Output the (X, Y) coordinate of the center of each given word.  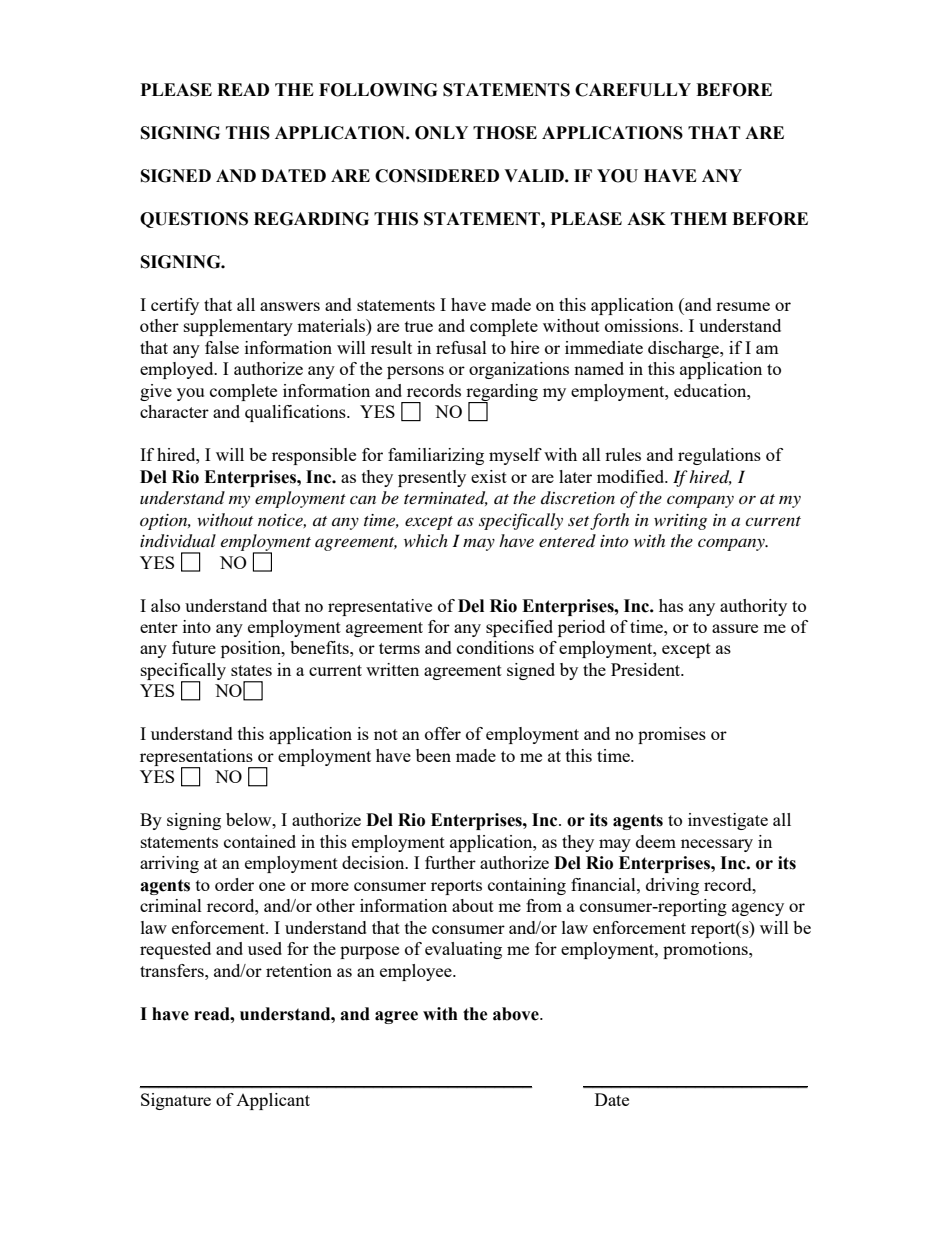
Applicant (273, 1101)
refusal (461, 347)
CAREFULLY (633, 90)
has (671, 605)
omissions (643, 325)
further (450, 862)
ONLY (441, 133)
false (222, 347)
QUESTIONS (194, 220)
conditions (495, 647)
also (165, 605)
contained (260, 841)
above (517, 1014)
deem (656, 841)
